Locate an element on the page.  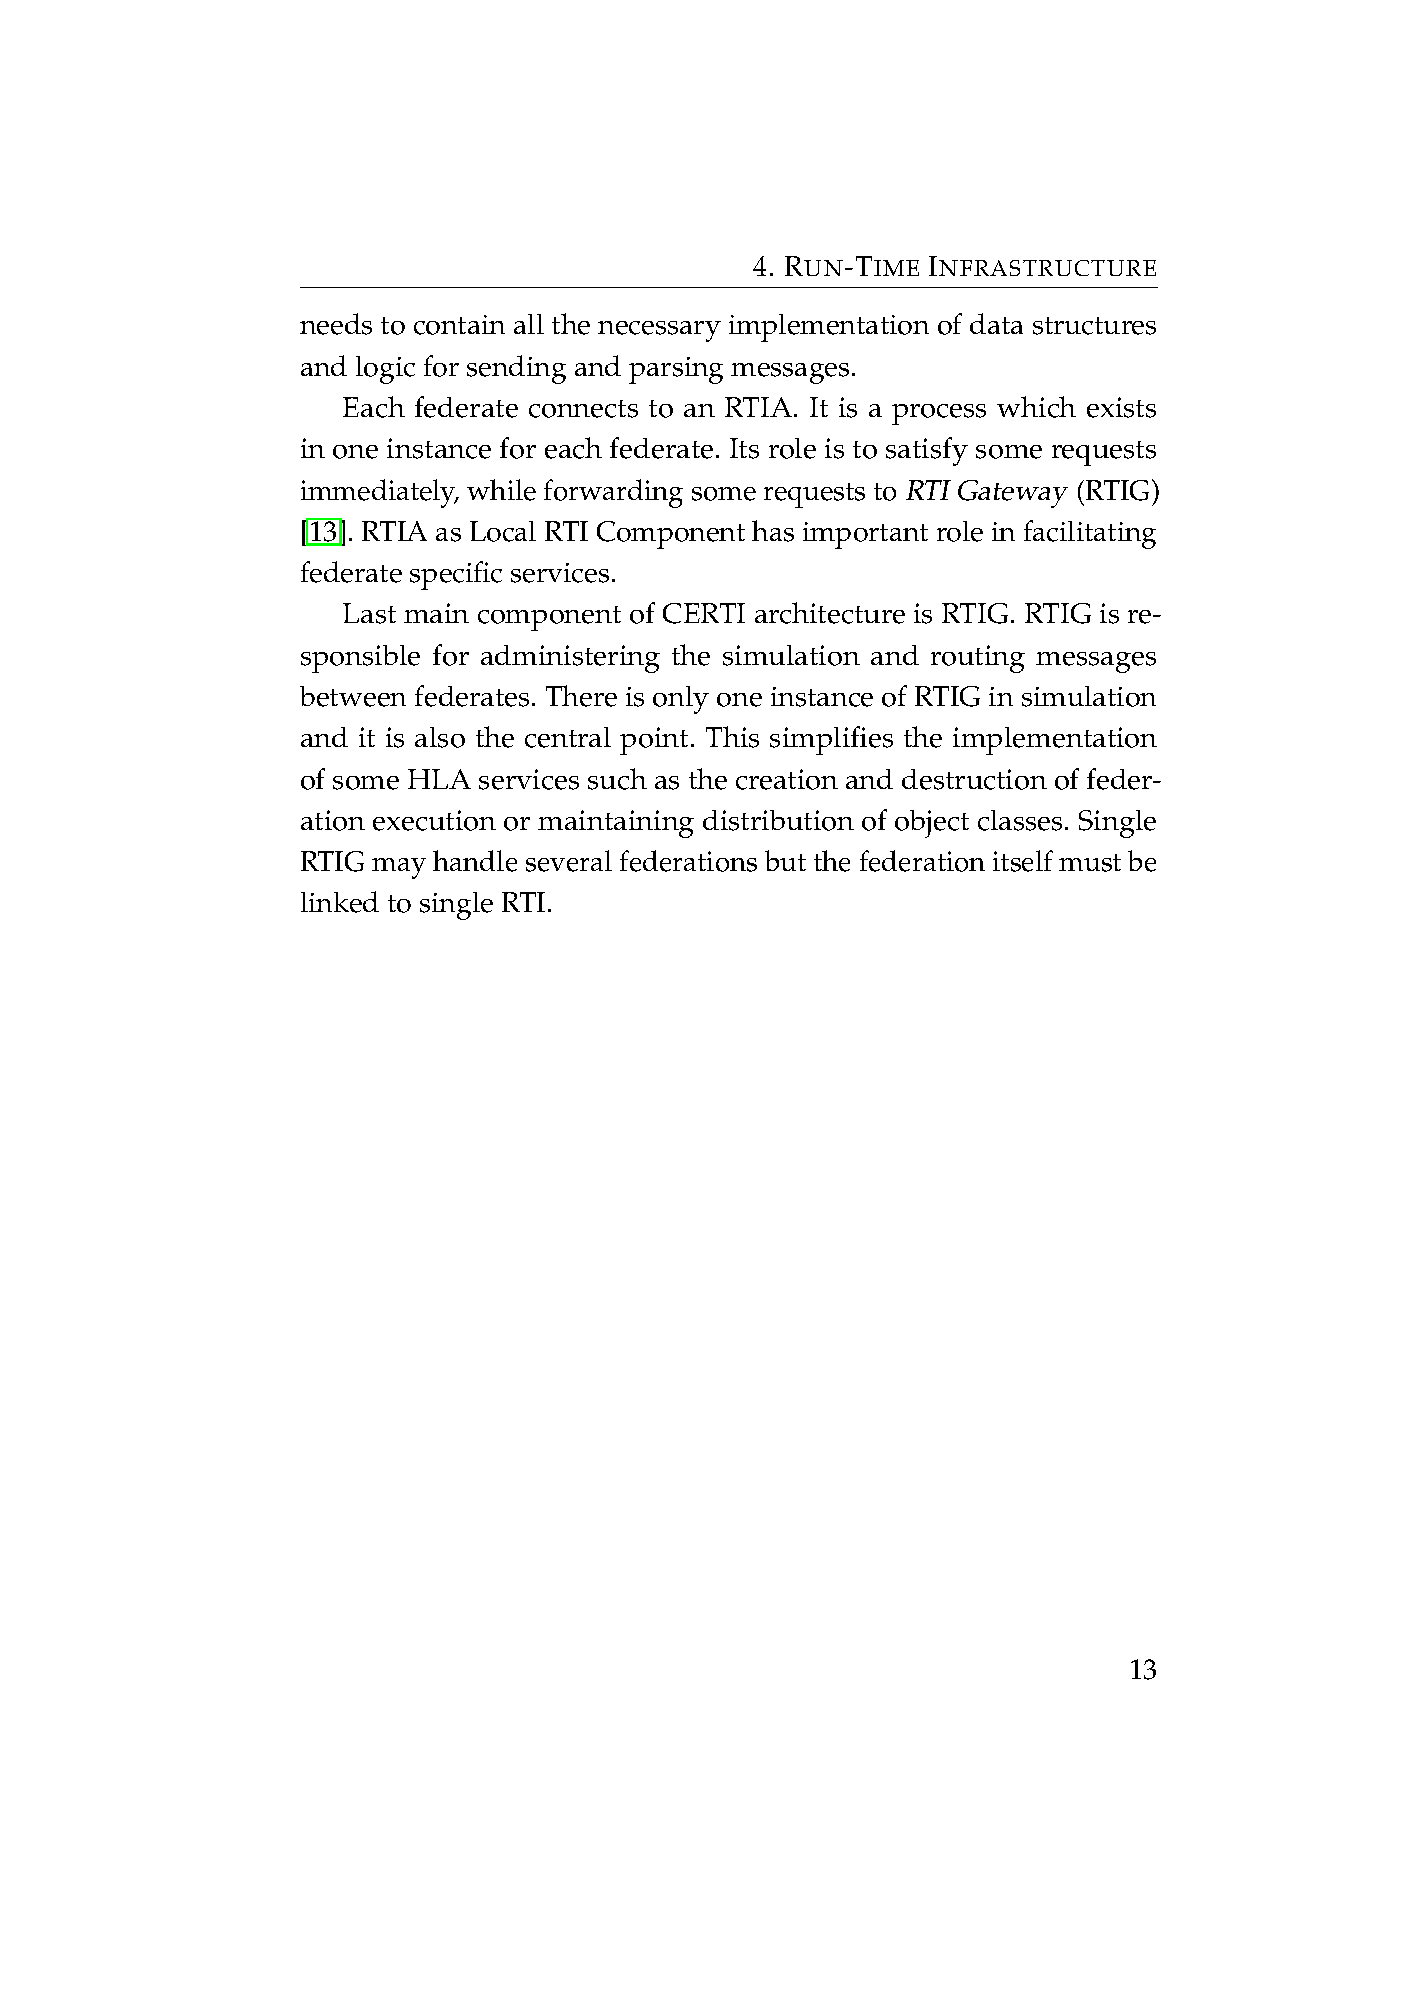
contain is located at coordinates (459, 325).
